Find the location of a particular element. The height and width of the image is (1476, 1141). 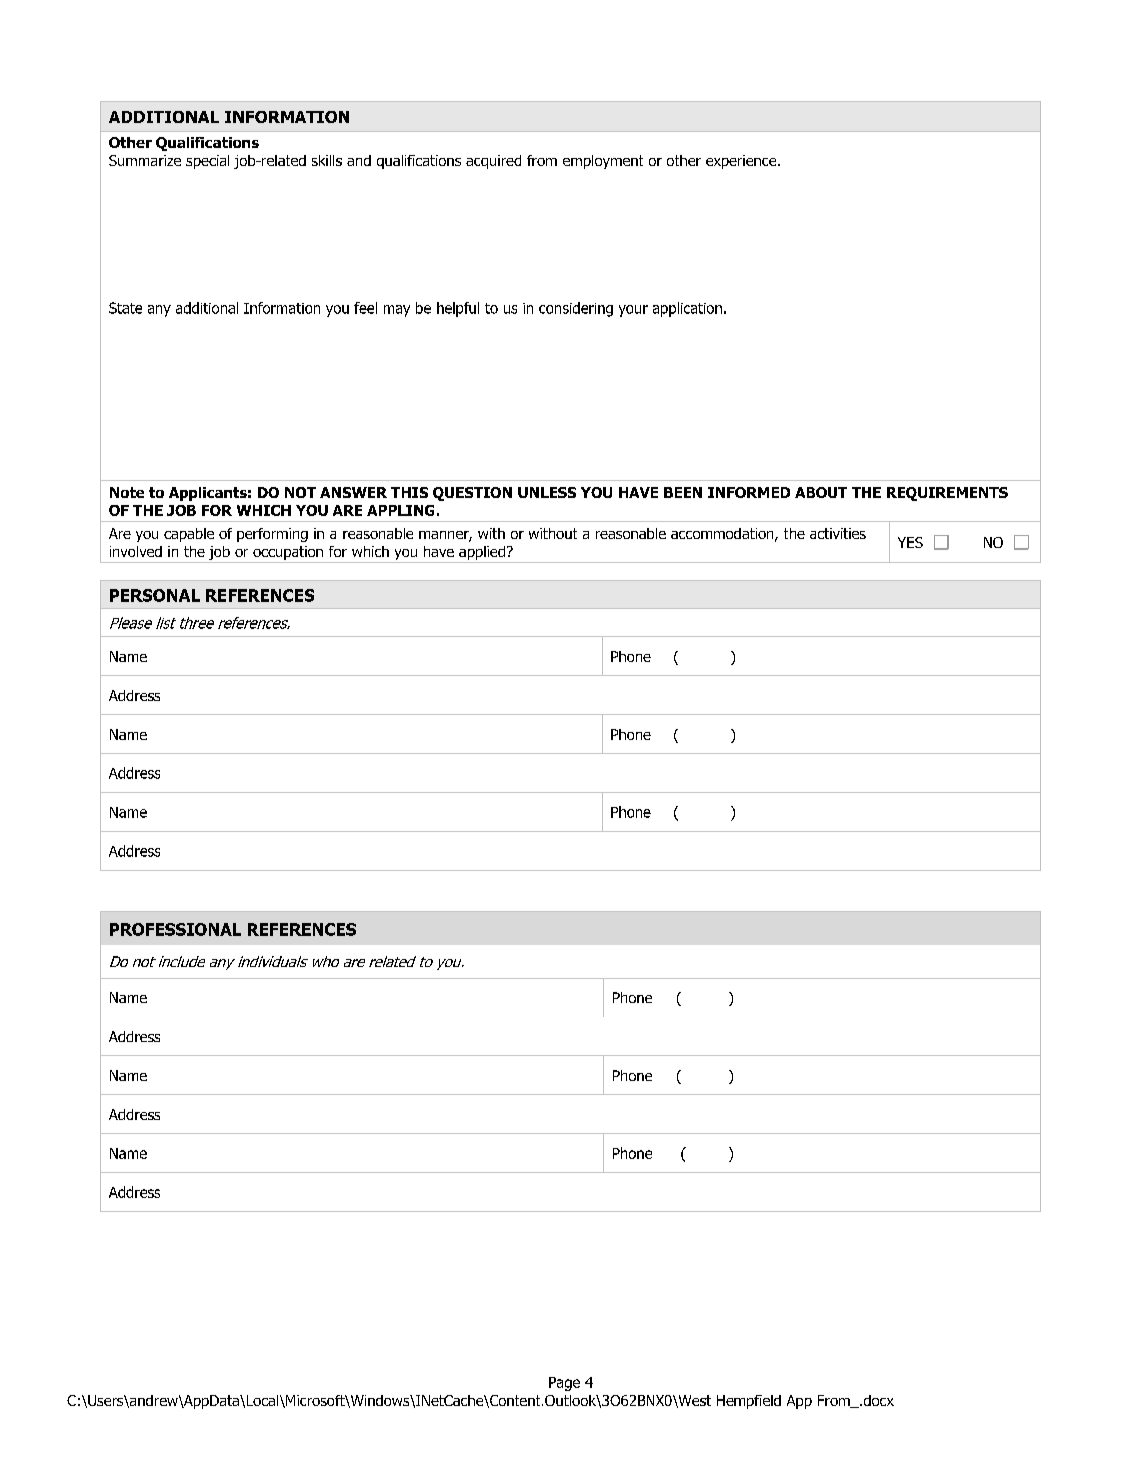

experience is located at coordinates (742, 162).
